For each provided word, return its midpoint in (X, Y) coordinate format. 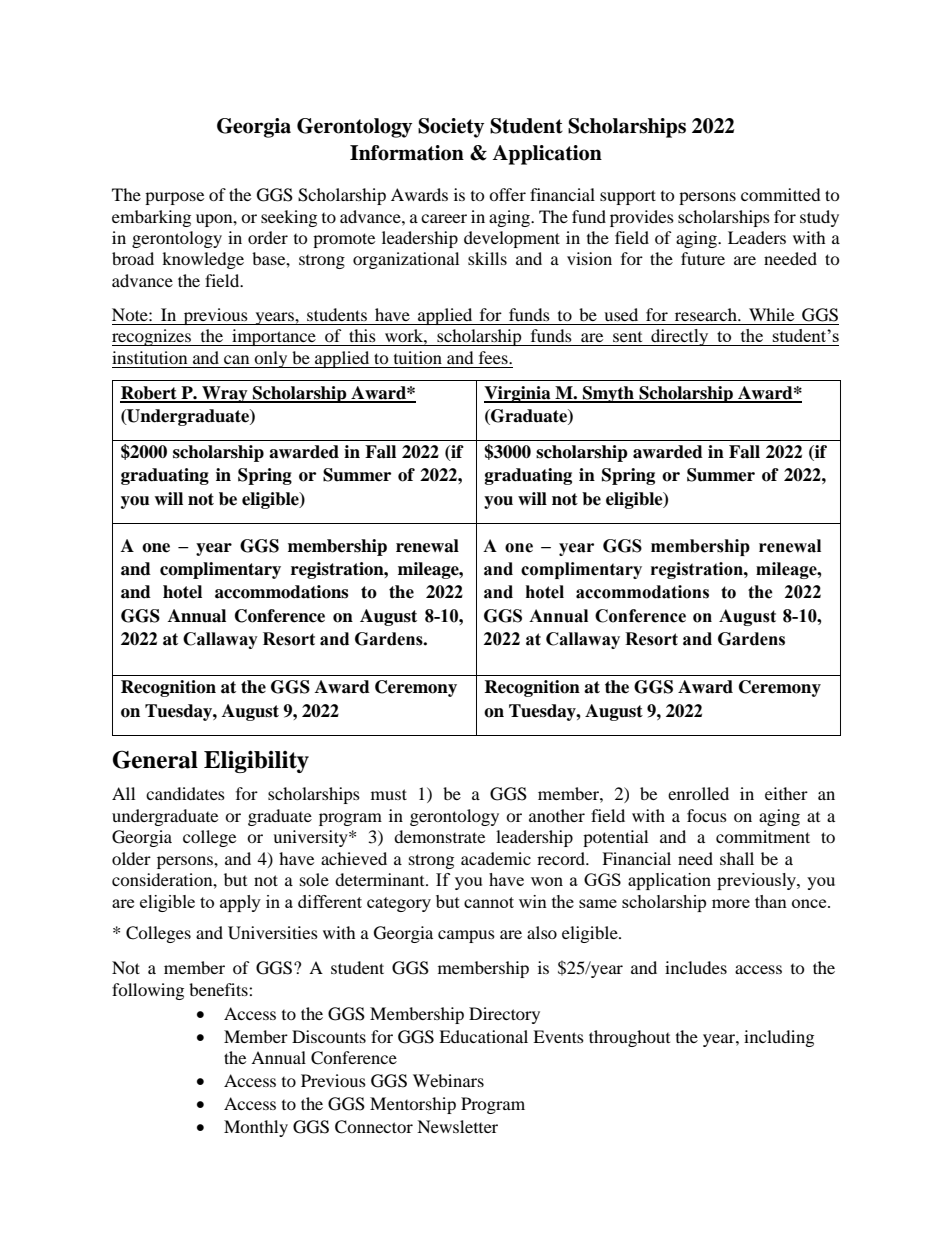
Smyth (608, 394)
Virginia (518, 394)
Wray (225, 394)
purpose (174, 198)
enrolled (698, 793)
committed (781, 194)
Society (451, 128)
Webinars (448, 1080)
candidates (185, 793)
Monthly (256, 1128)
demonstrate (439, 836)
